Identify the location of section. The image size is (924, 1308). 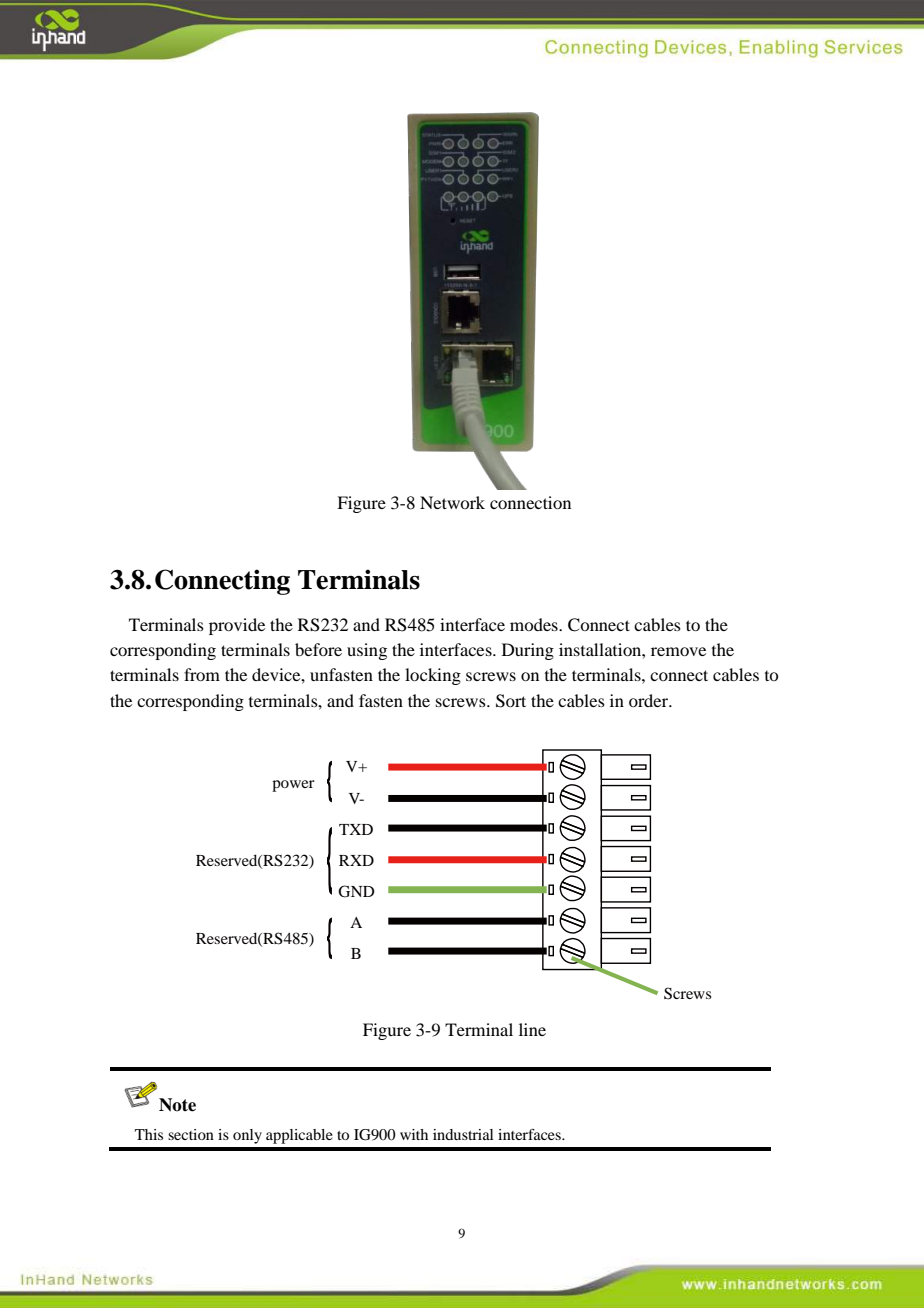
(191, 1134).
